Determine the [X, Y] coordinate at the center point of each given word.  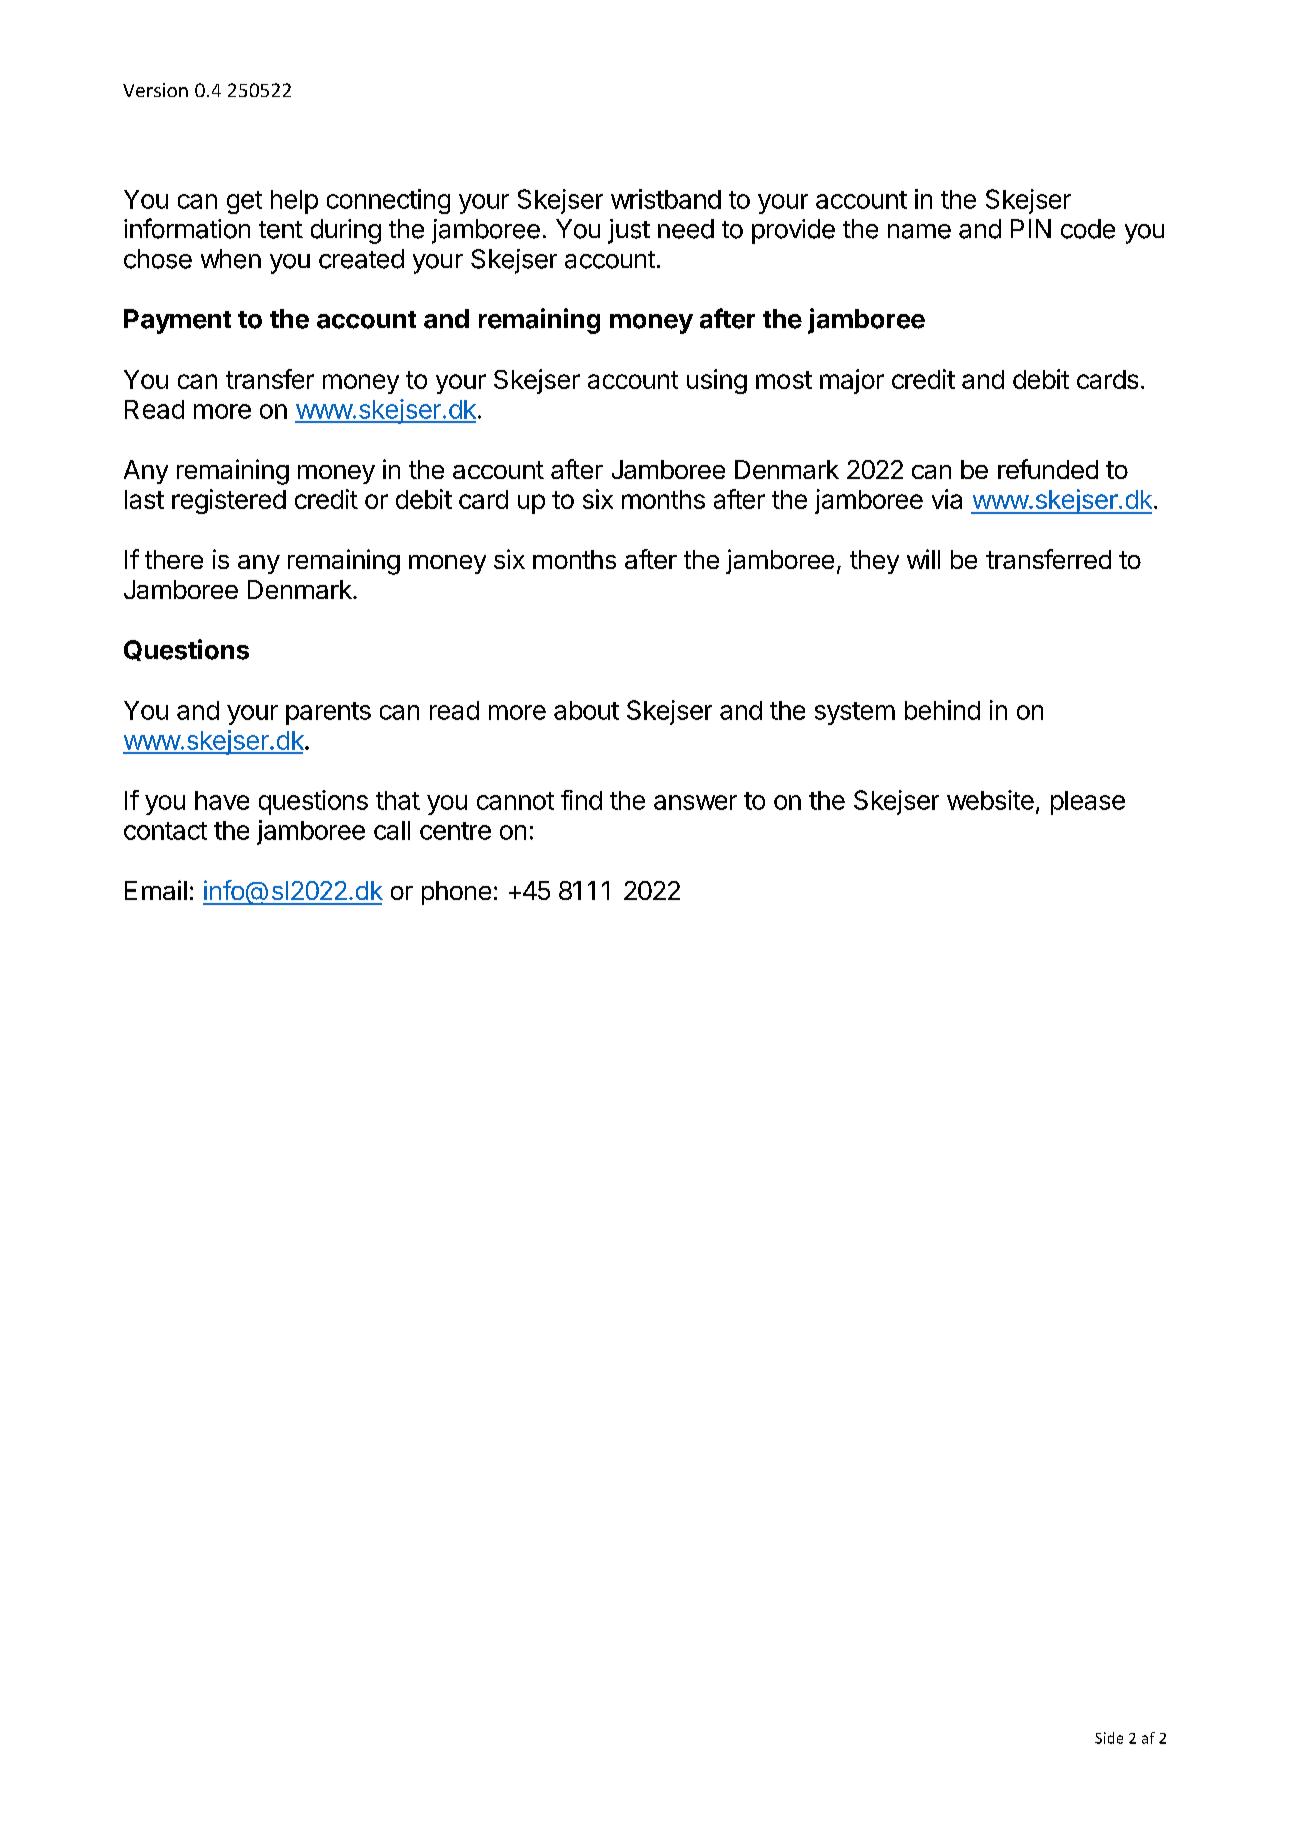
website [990, 800]
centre [455, 831]
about [586, 710]
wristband [666, 199]
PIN [1031, 228]
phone [456, 893]
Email [156, 890]
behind [942, 710]
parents [328, 713]
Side [1109, 1738]
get [244, 202]
